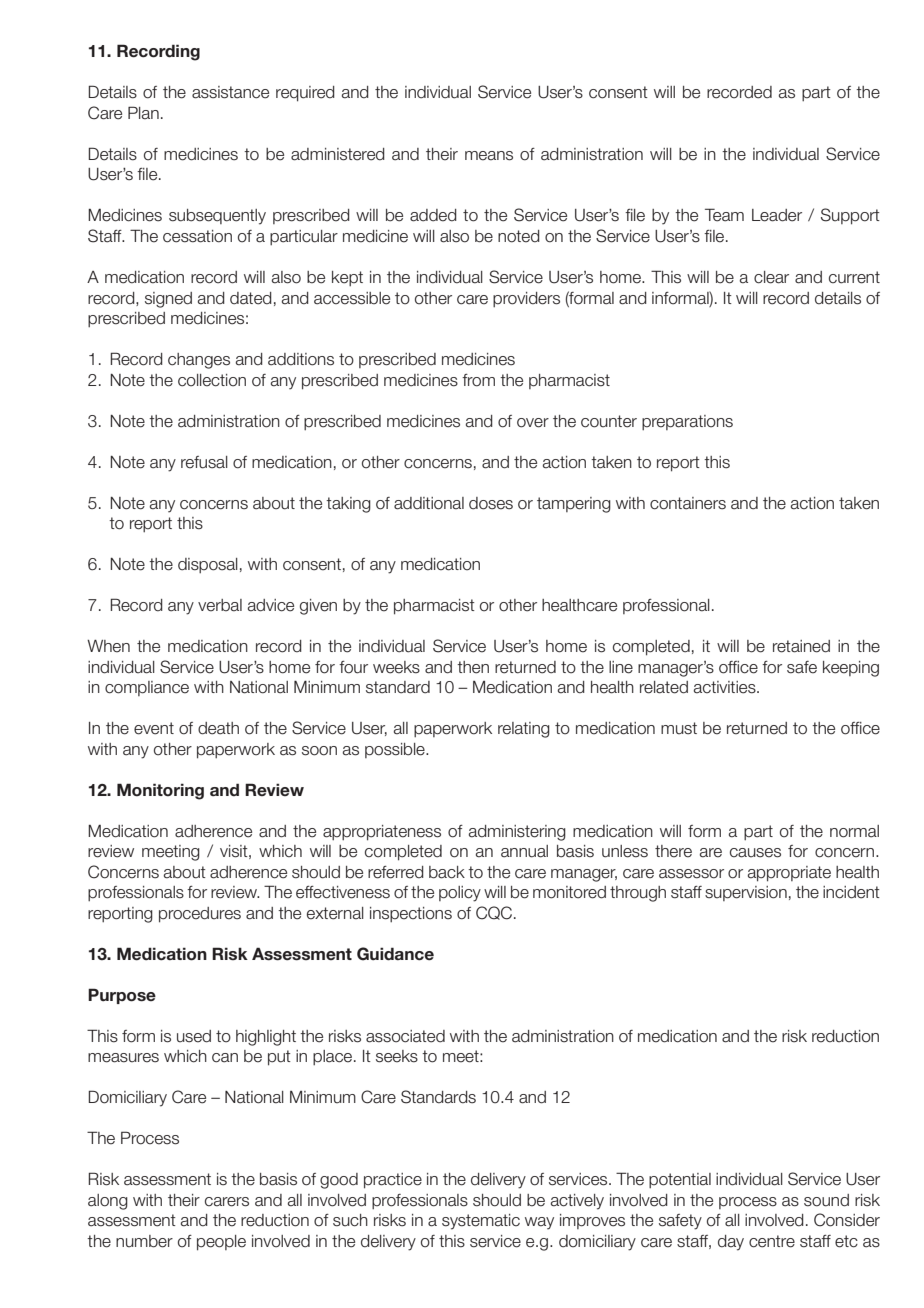 The image size is (924, 1308). What do you see at coordinates (478, 380) in the image?
I see `from` at bounding box center [478, 380].
